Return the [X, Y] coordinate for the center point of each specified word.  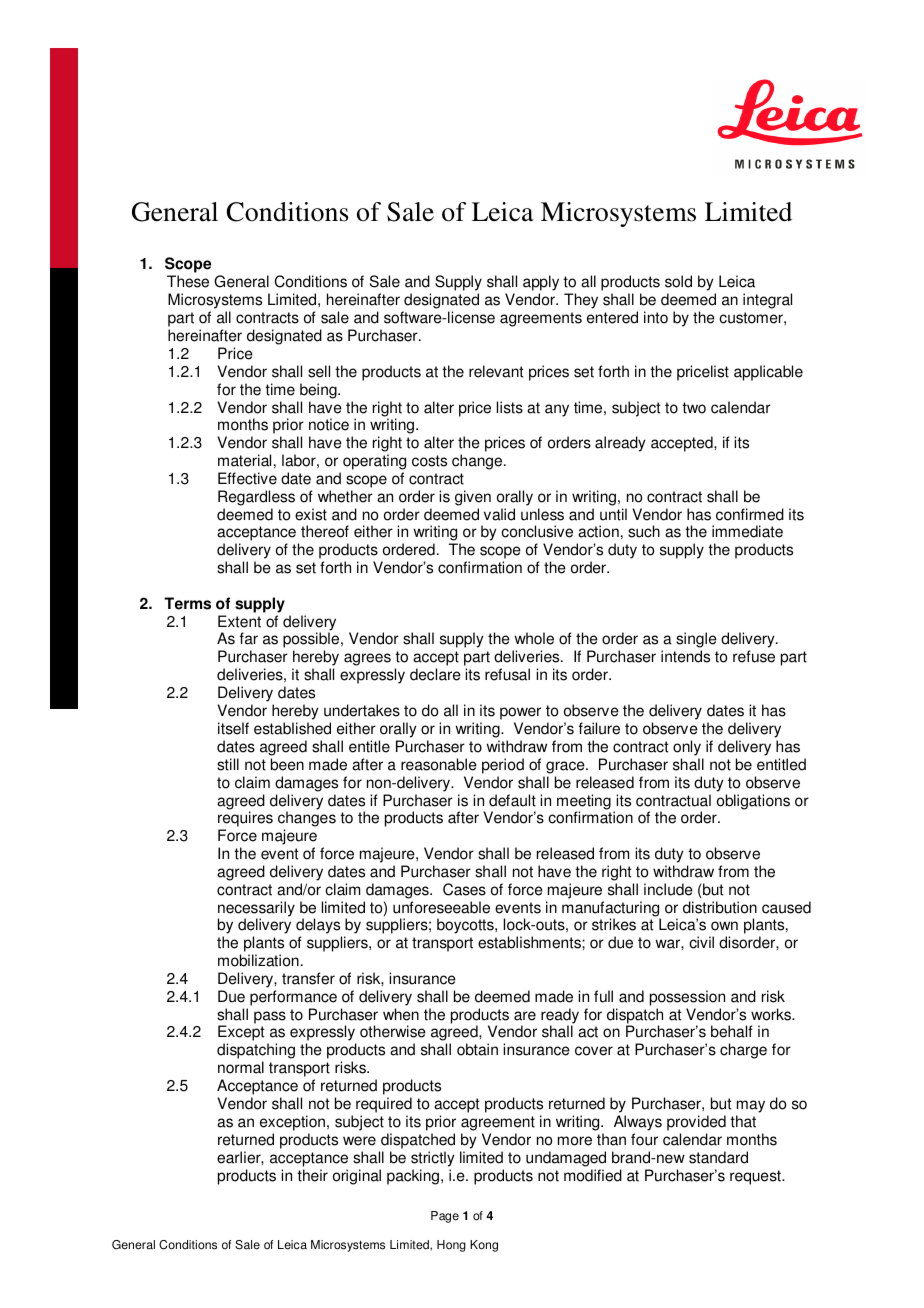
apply [541, 284]
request [756, 1177]
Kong [484, 1246]
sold [678, 281]
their [312, 1175]
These [188, 281]
